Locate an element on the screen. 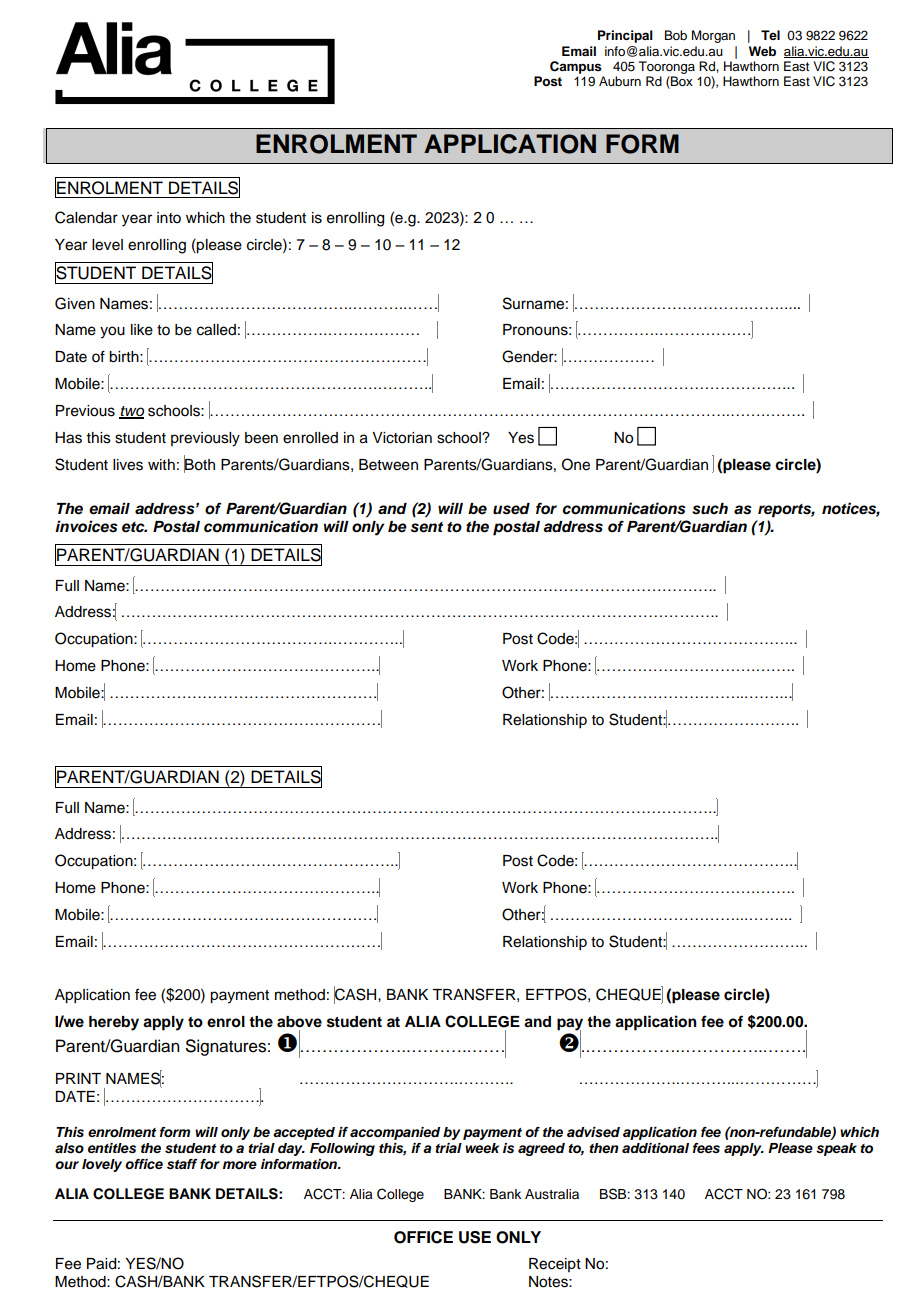  Campus is located at coordinates (576, 67).
